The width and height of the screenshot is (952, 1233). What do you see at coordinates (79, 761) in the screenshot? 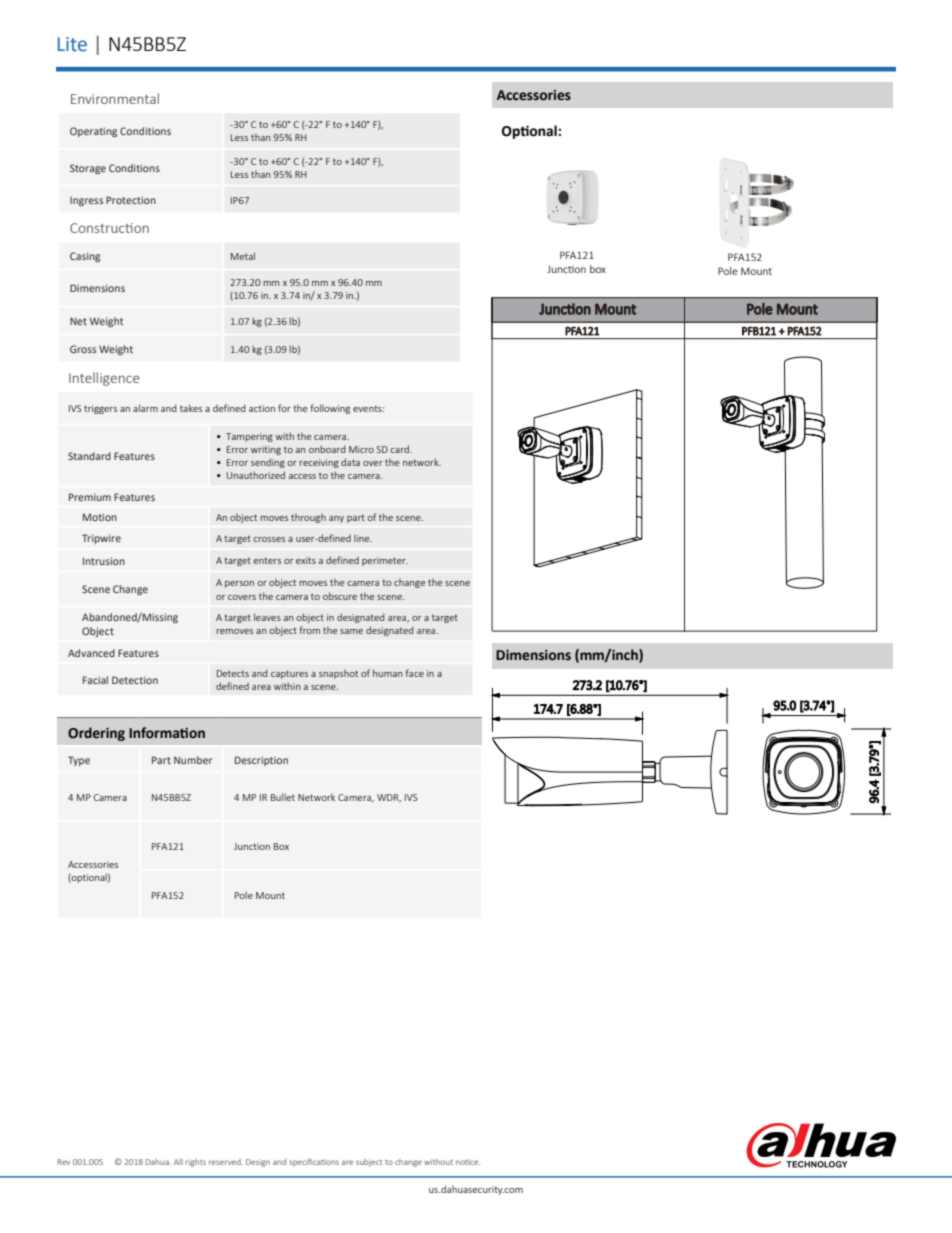
I see `Type` at bounding box center [79, 761].
